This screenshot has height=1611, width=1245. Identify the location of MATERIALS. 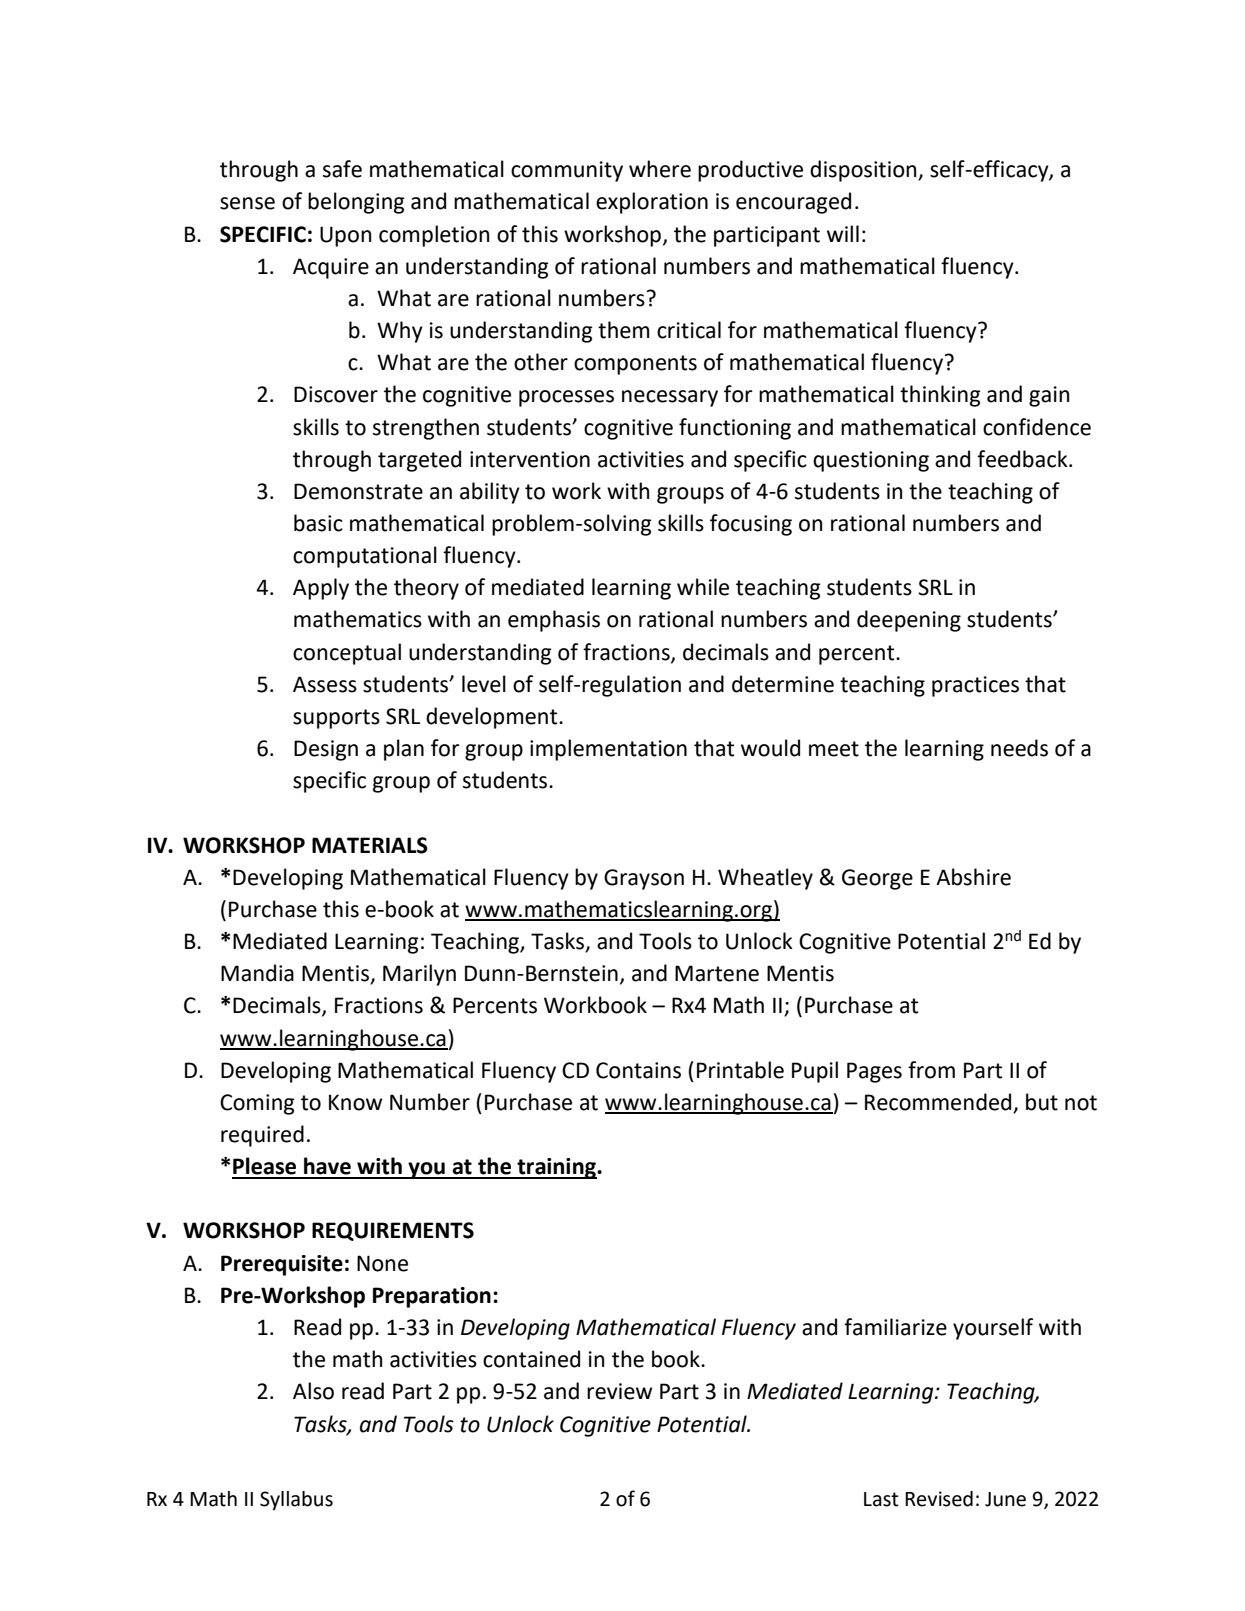
(370, 845).
